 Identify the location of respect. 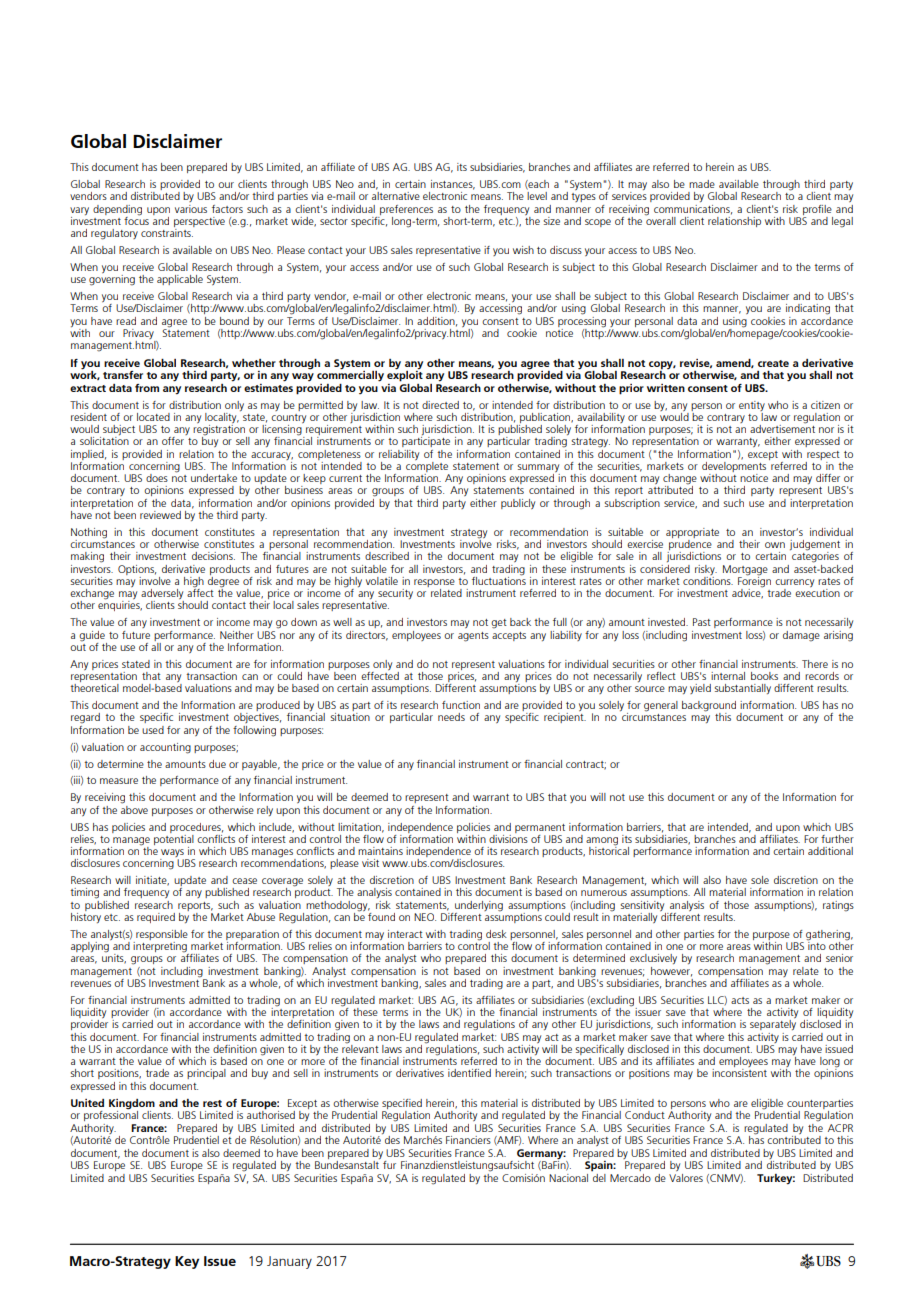
(823, 455).
